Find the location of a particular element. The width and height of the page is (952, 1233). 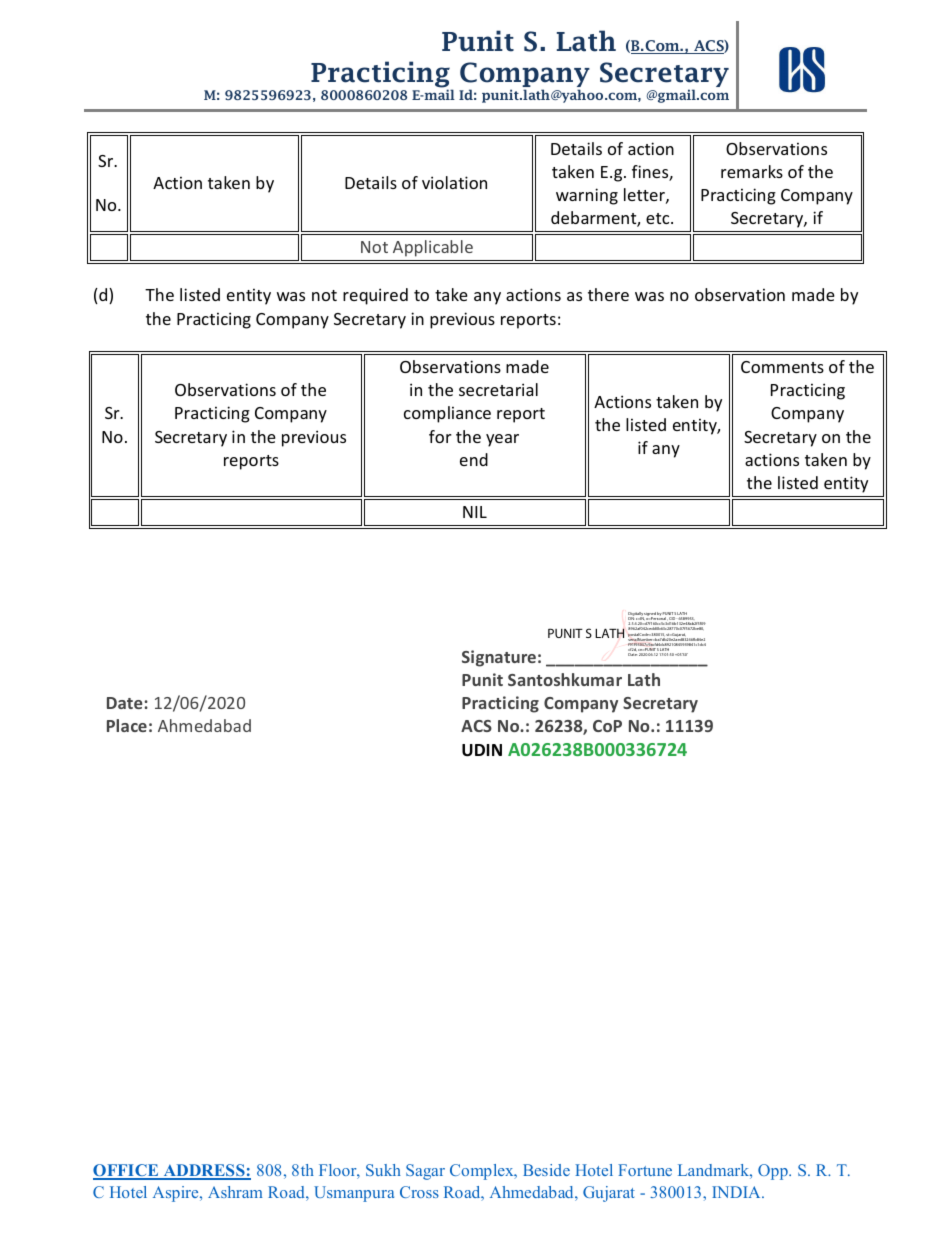

Signature is located at coordinates (499, 658).
